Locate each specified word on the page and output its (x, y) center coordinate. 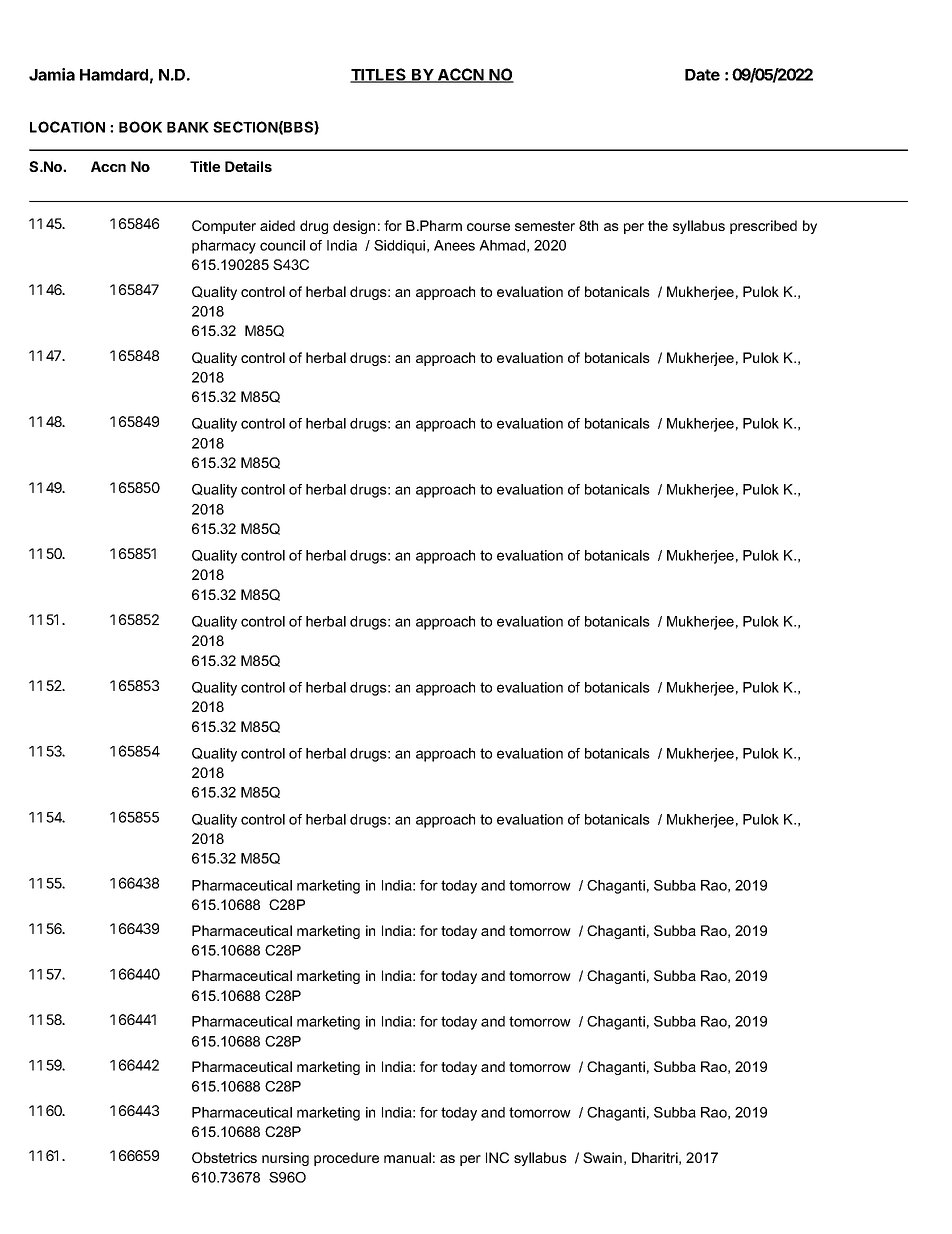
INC (497, 1157)
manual (407, 1157)
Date (702, 75)
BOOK (140, 127)
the (658, 225)
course (488, 227)
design (354, 227)
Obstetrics (224, 1157)
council (282, 245)
